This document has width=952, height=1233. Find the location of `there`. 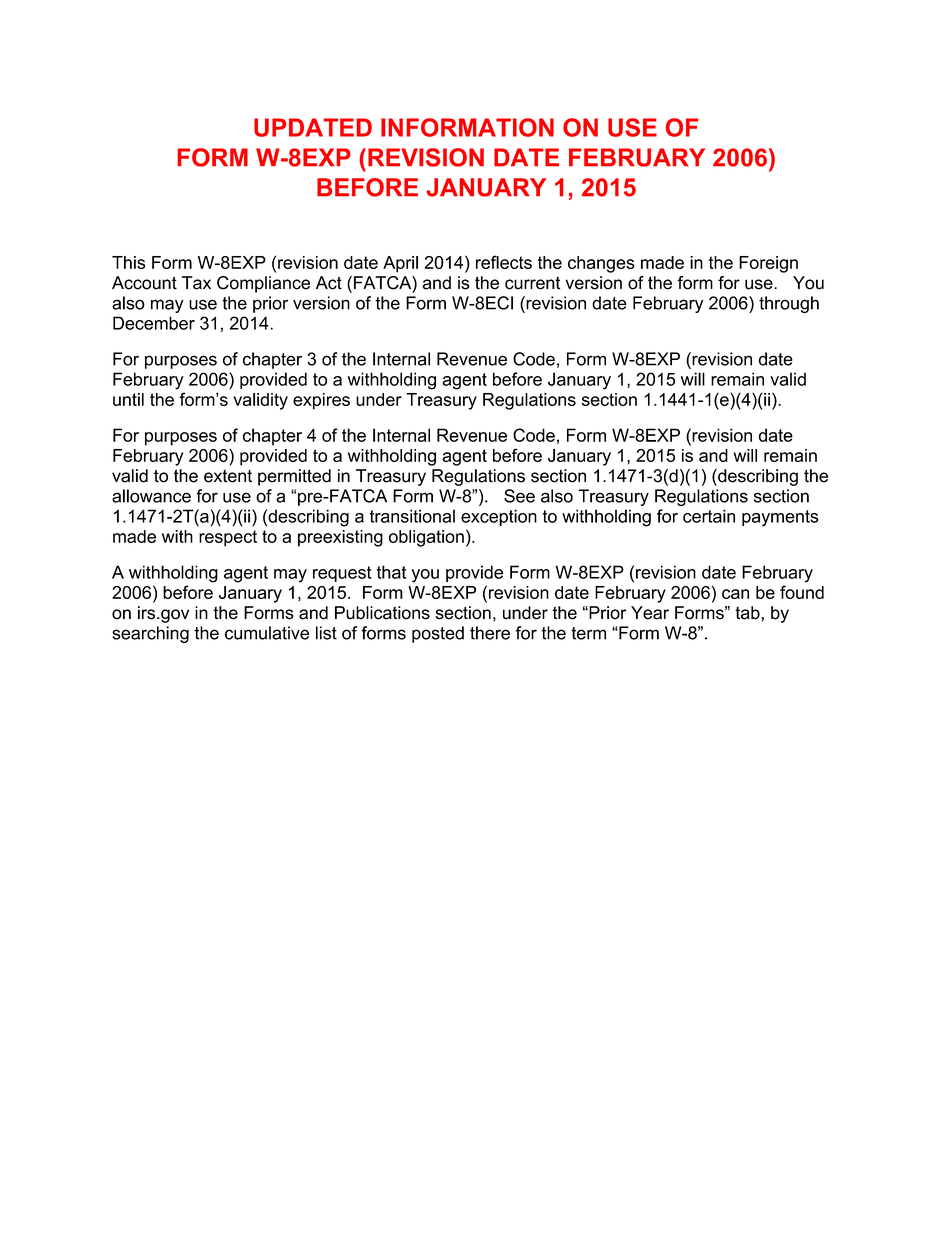

there is located at coordinates (490, 633).
